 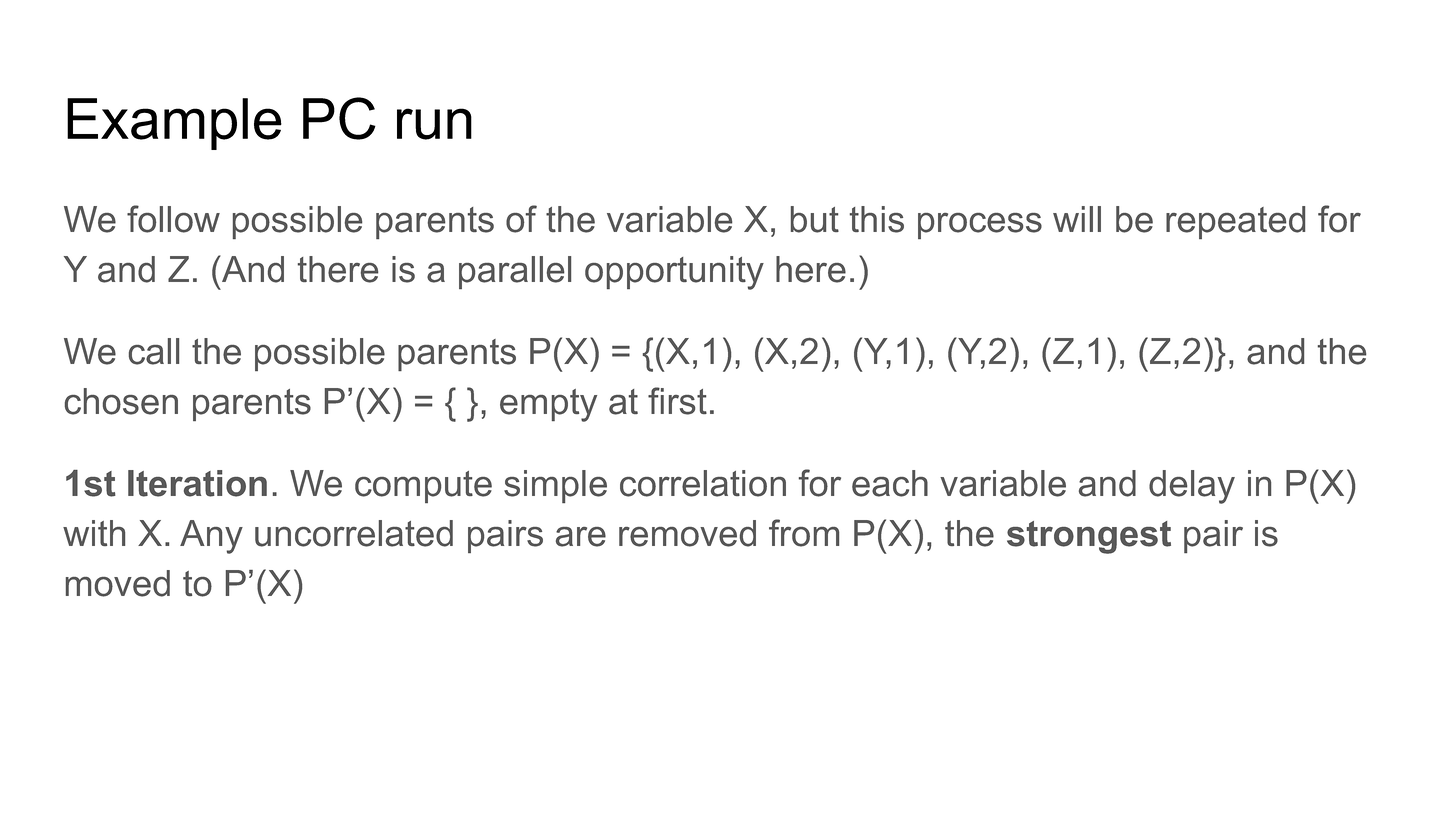 What do you see at coordinates (1077, 219) in the image?
I see `will` at bounding box center [1077, 219].
